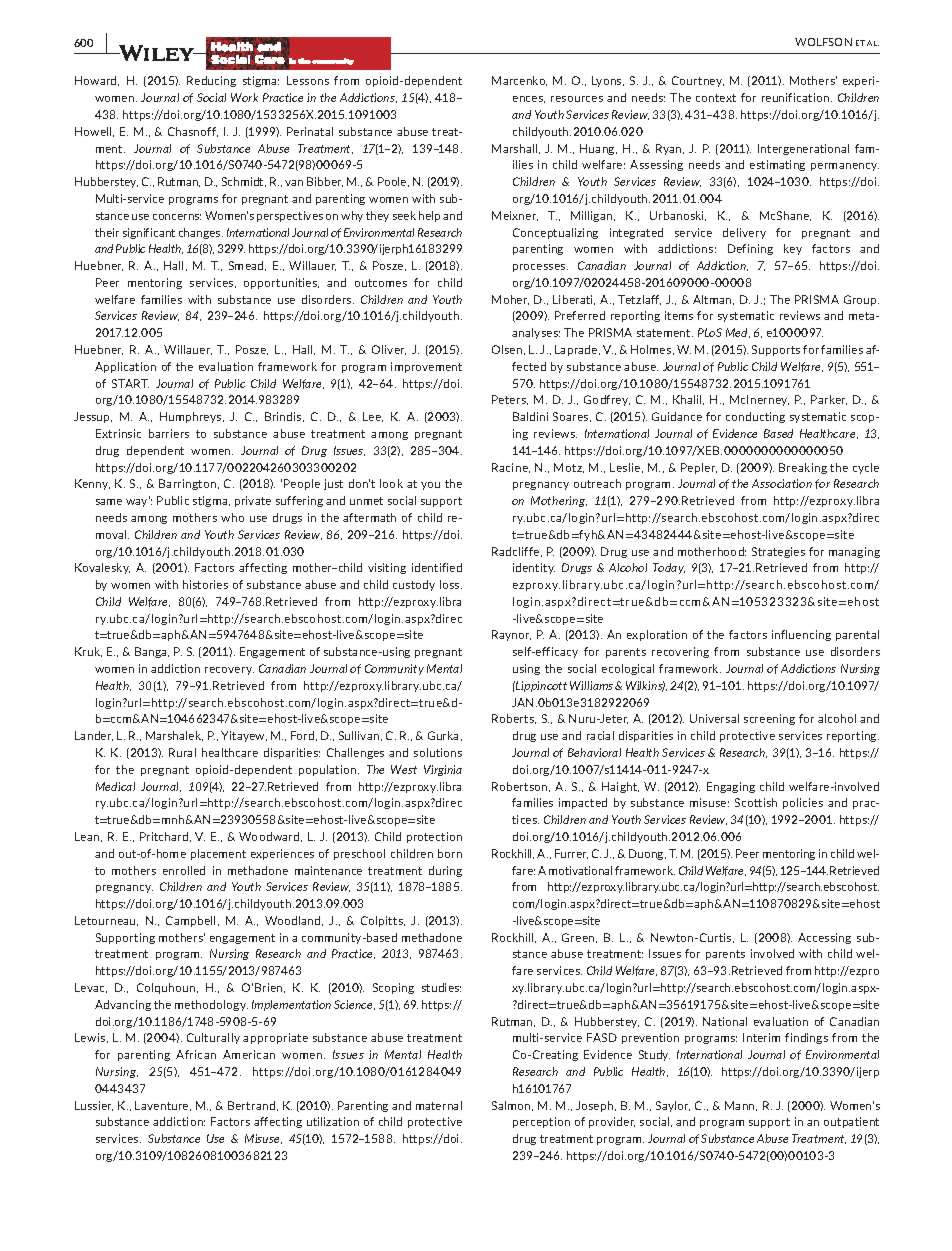 The image size is (952, 1251). I want to click on Strategies, so click(778, 552).
